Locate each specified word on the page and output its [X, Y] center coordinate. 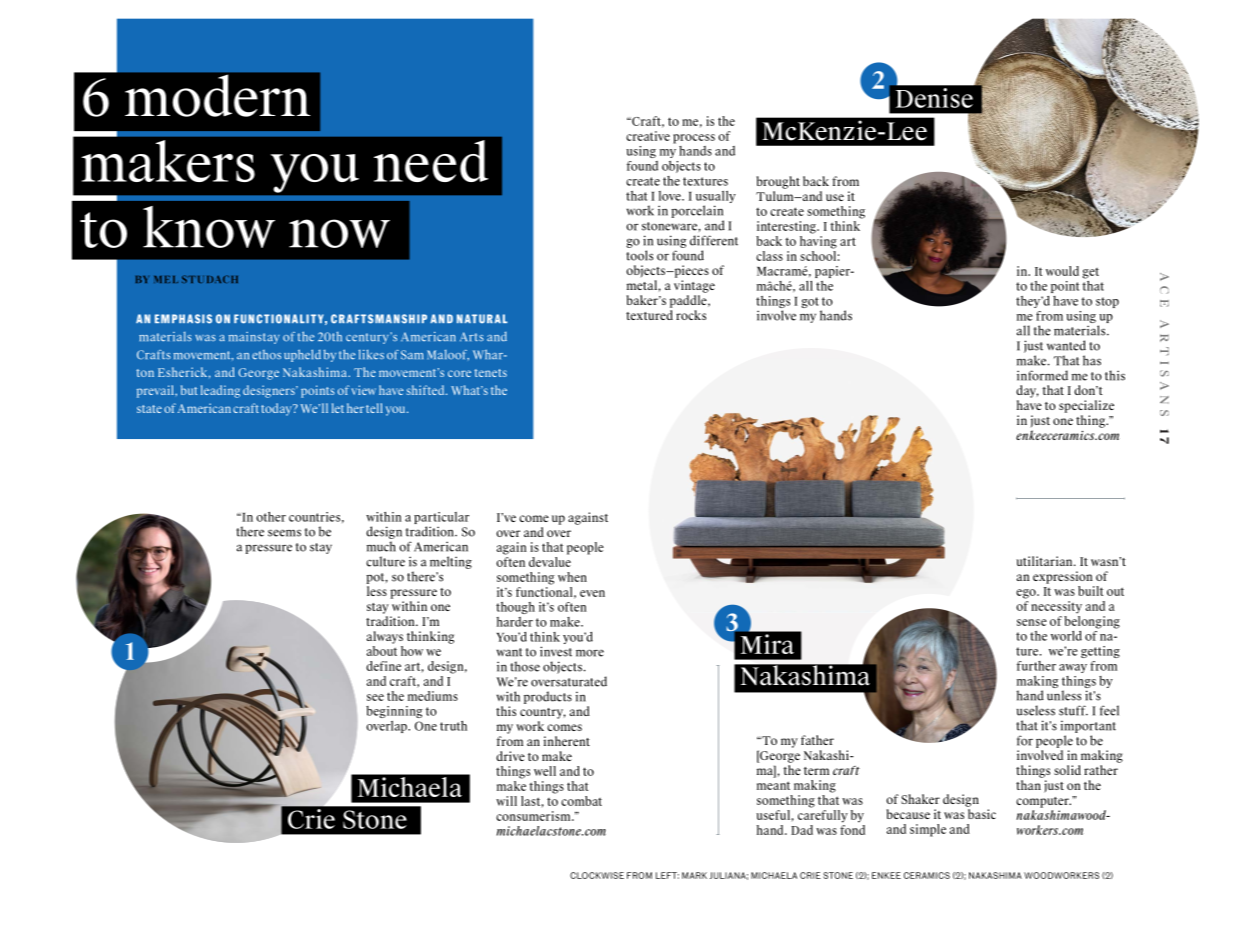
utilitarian [1045, 561]
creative [648, 136]
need [431, 161]
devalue [550, 560]
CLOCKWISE [597, 875]
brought [778, 182]
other [271, 517]
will [506, 801]
